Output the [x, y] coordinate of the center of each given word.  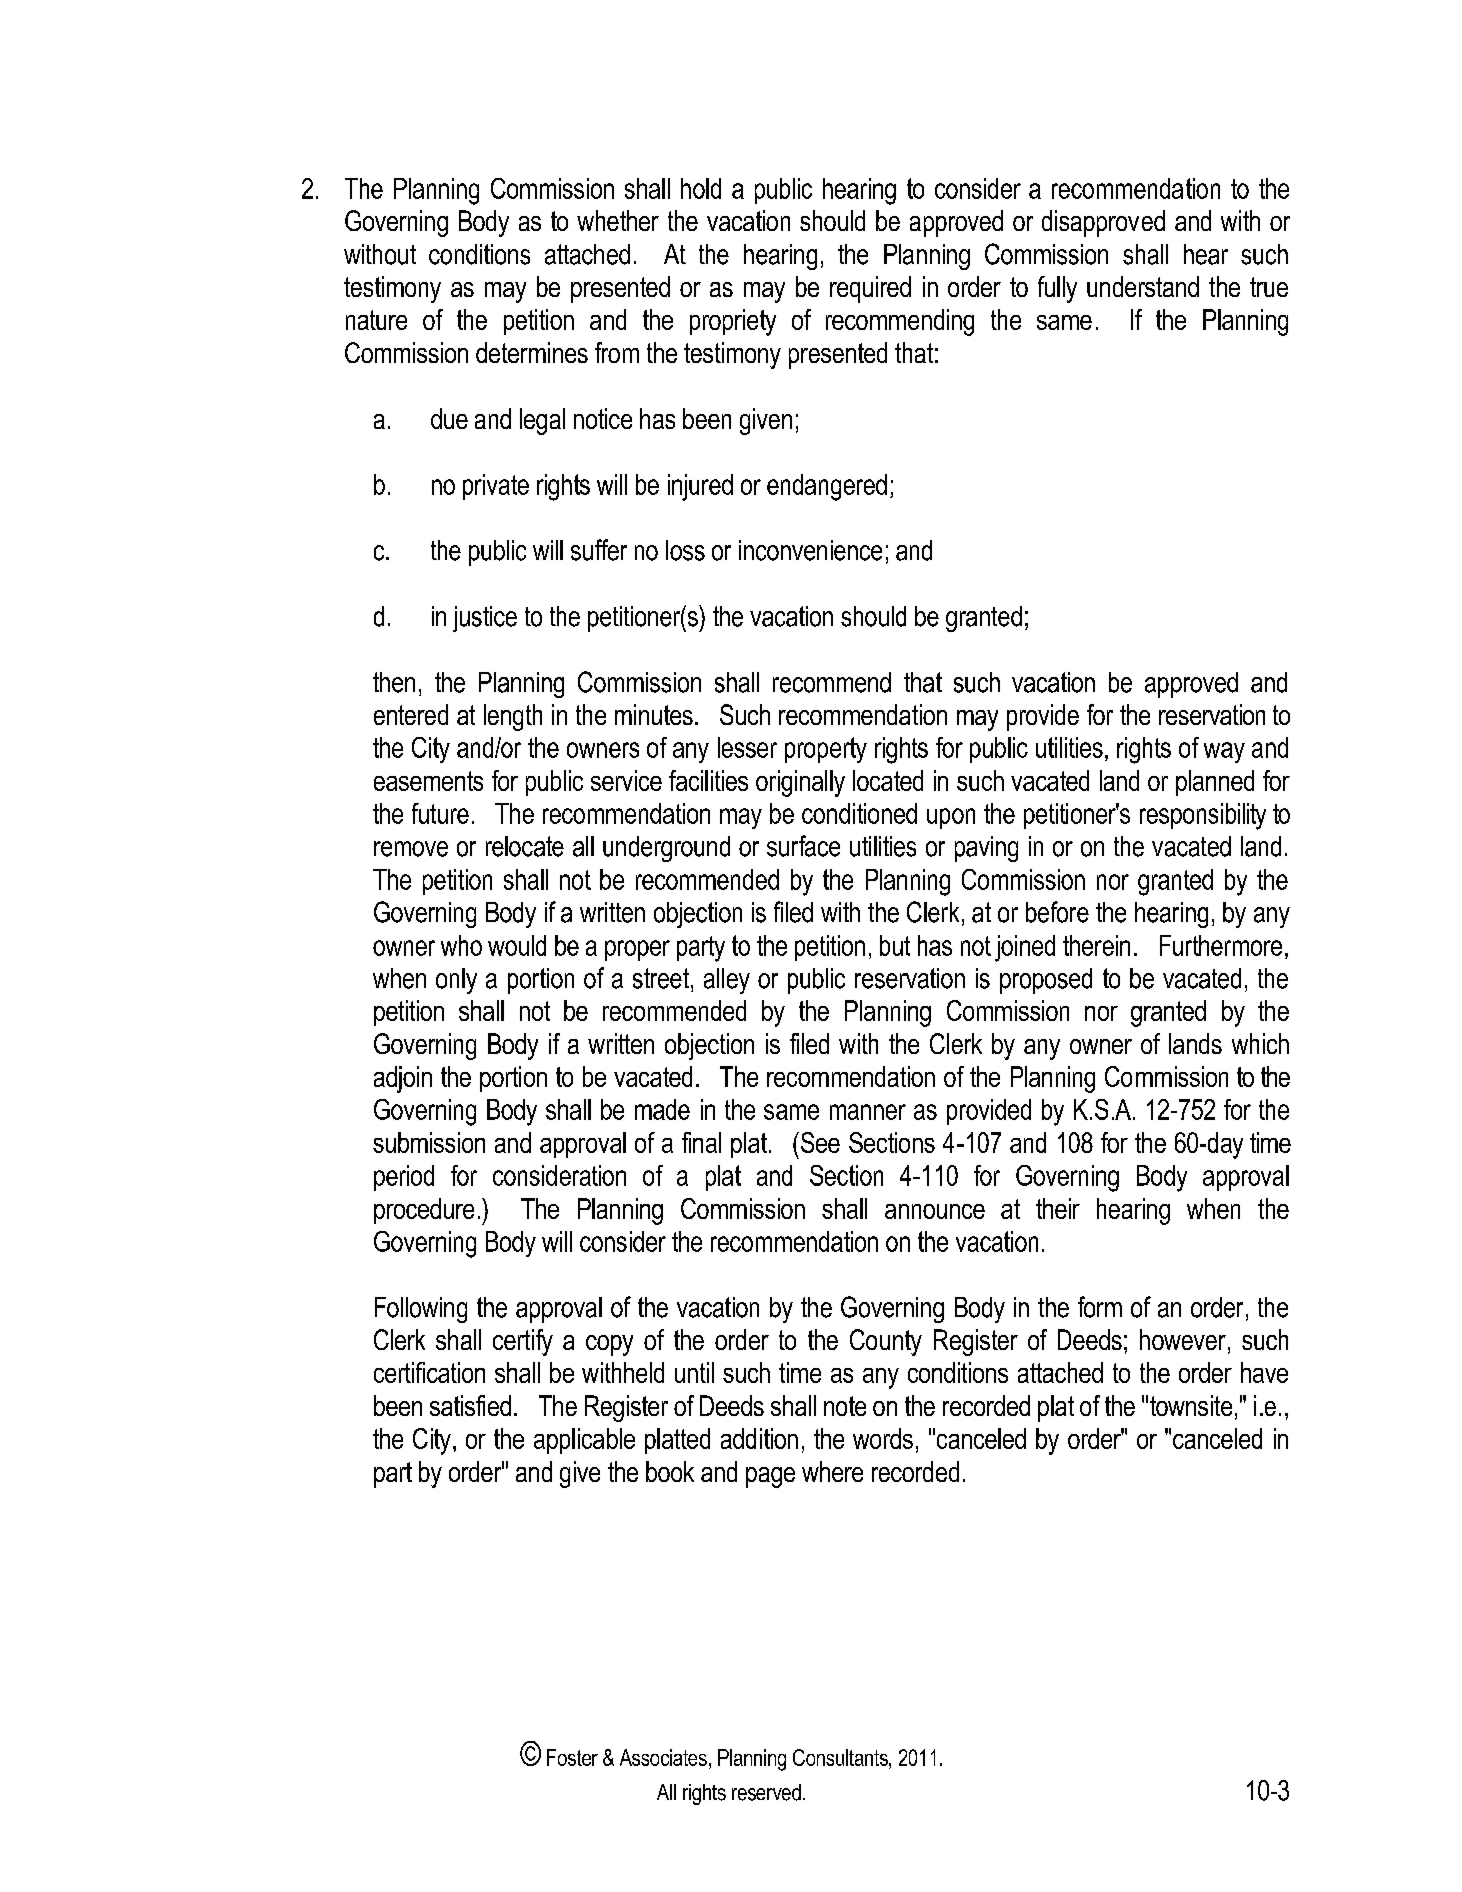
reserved [766, 1792]
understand [1143, 286]
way [1224, 752]
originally [800, 783]
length [513, 717]
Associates [663, 1757]
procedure [424, 1211]
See [820, 1142]
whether [618, 220]
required [870, 289]
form [1100, 1307]
